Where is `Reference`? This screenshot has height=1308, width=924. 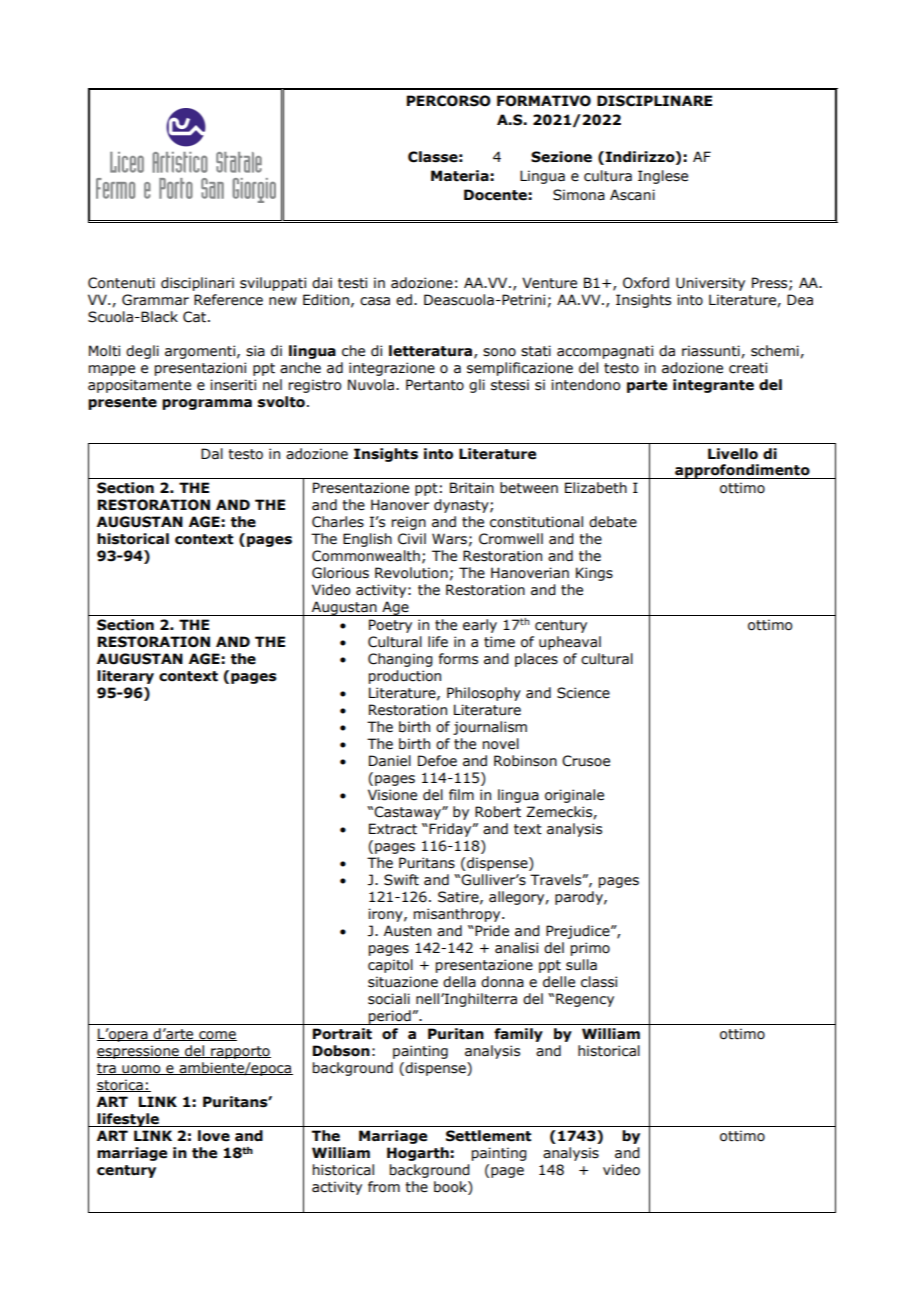 Reference is located at coordinates (228, 300).
